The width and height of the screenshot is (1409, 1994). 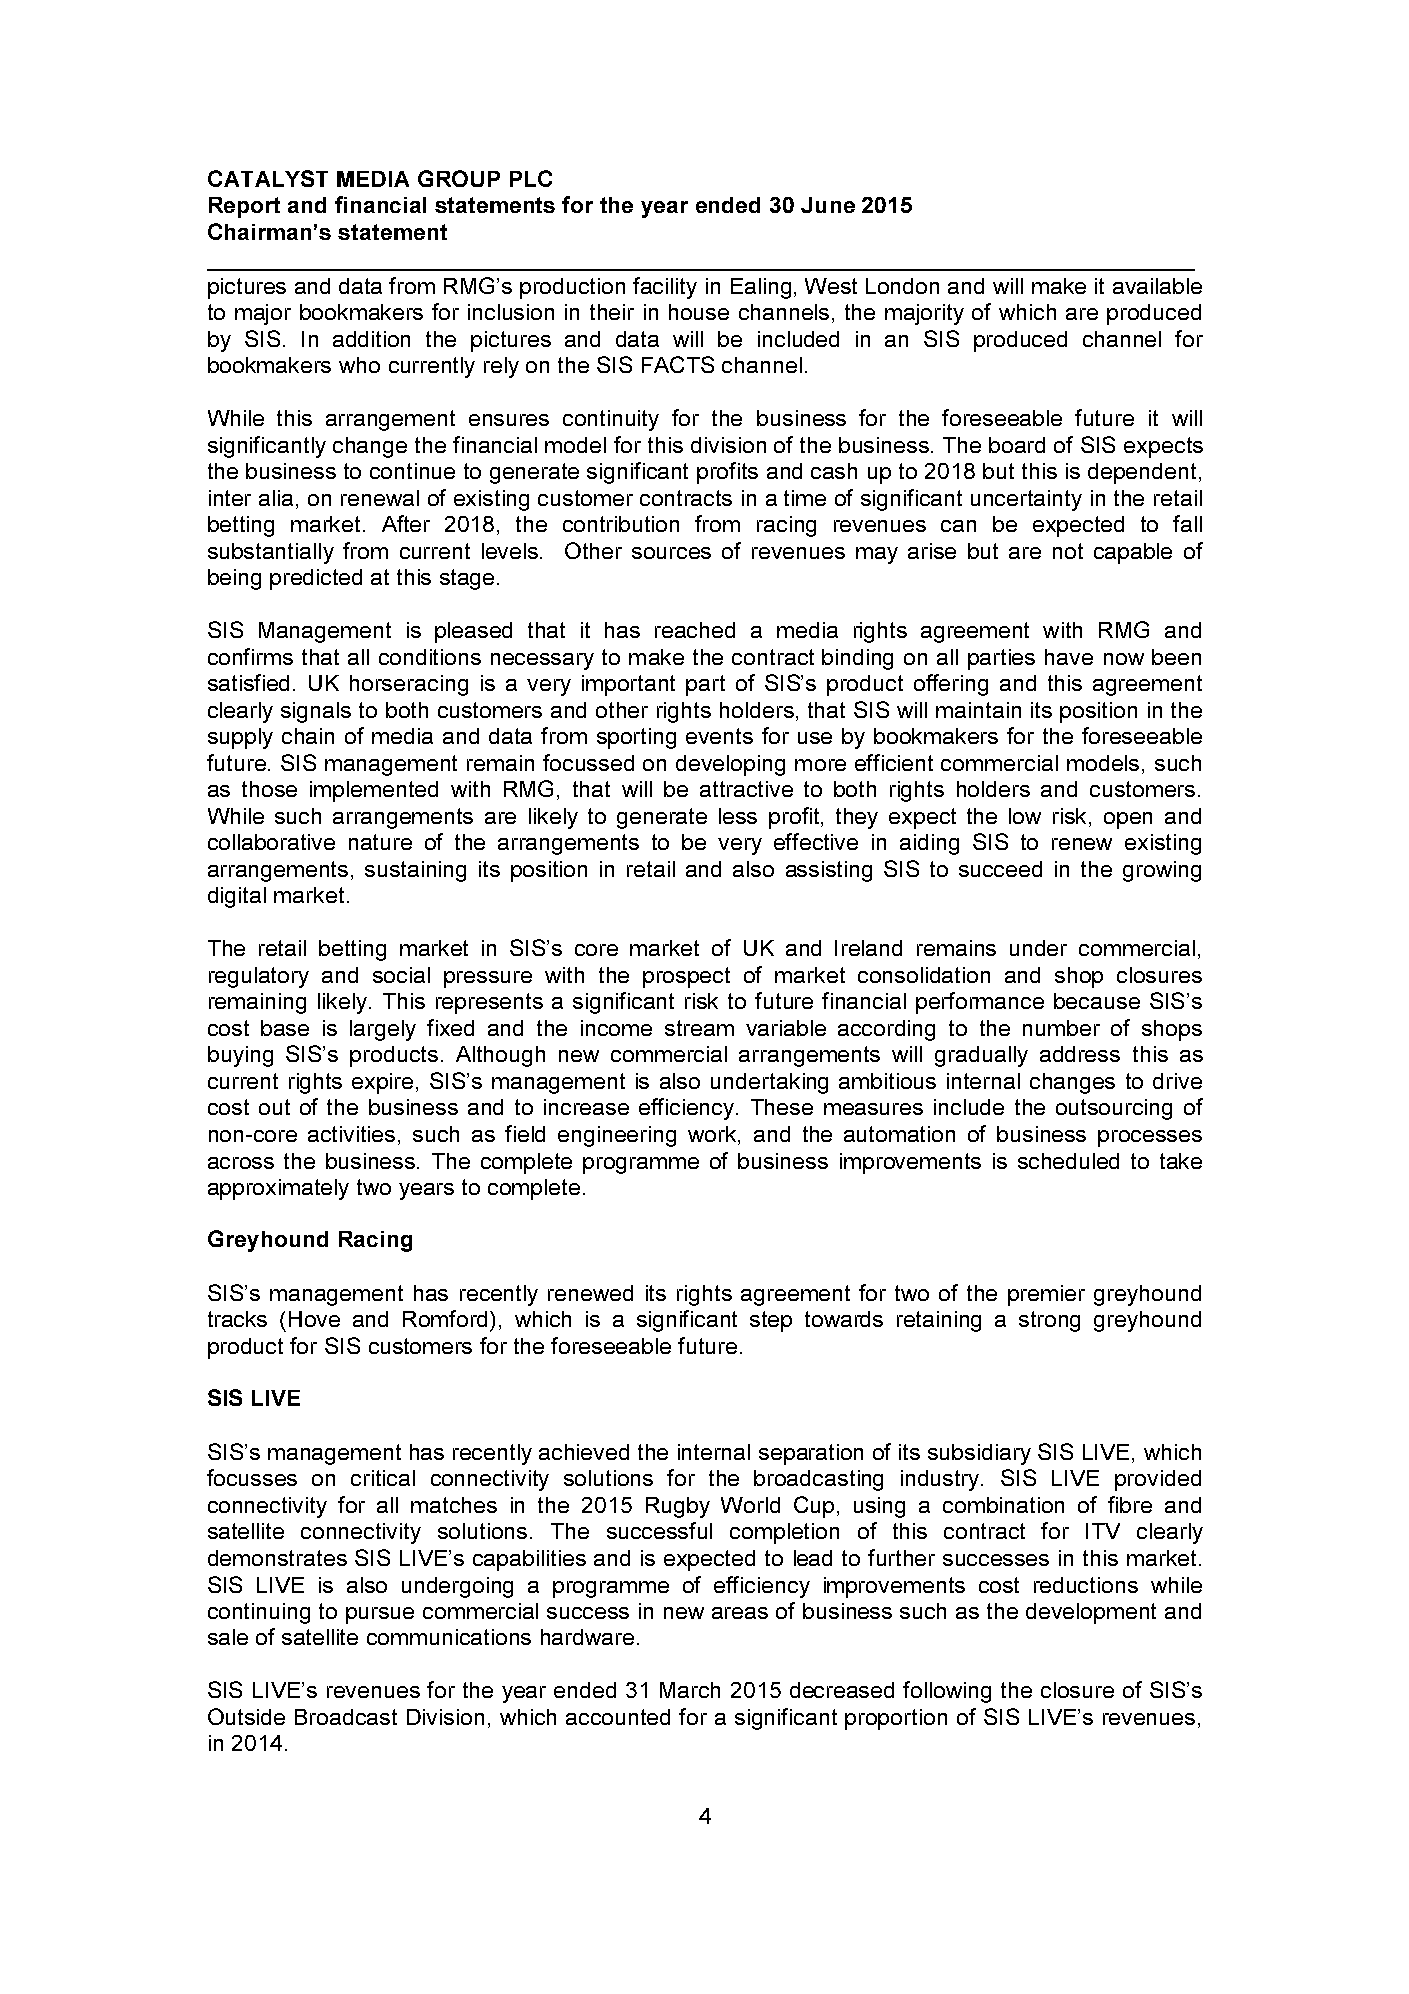 What do you see at coordinates (1049, 1321) in the screenshot?
I see `strong` at bounding box center [1049, 1321].
